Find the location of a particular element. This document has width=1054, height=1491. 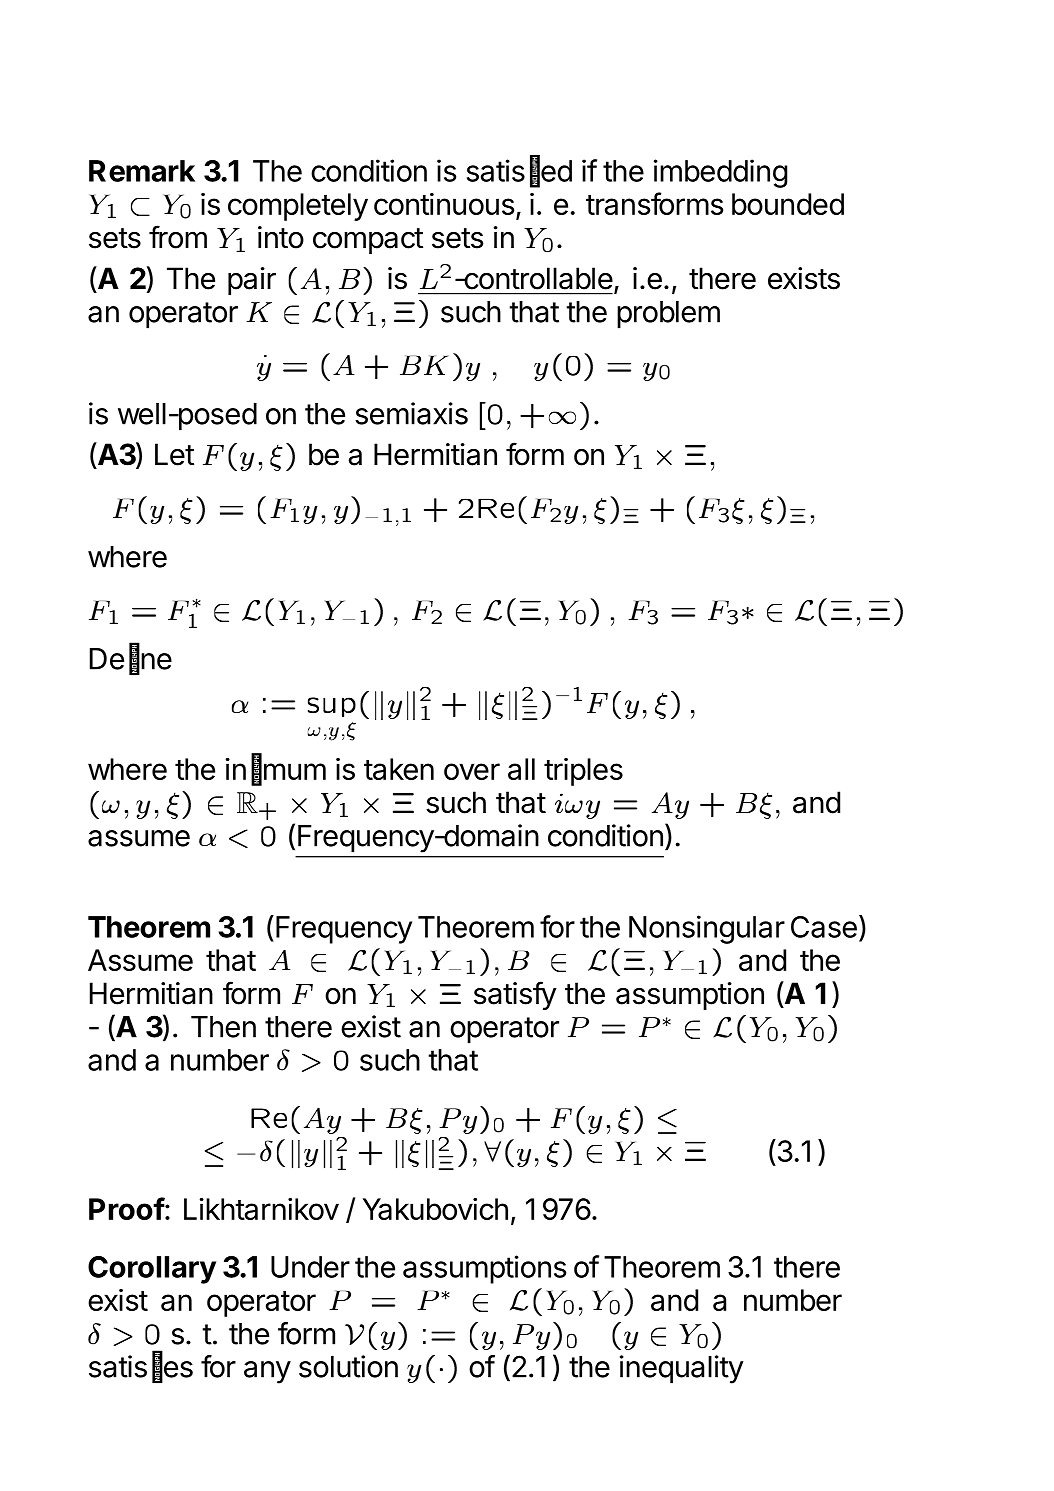

solution is located at coordinates (348, 1366).
